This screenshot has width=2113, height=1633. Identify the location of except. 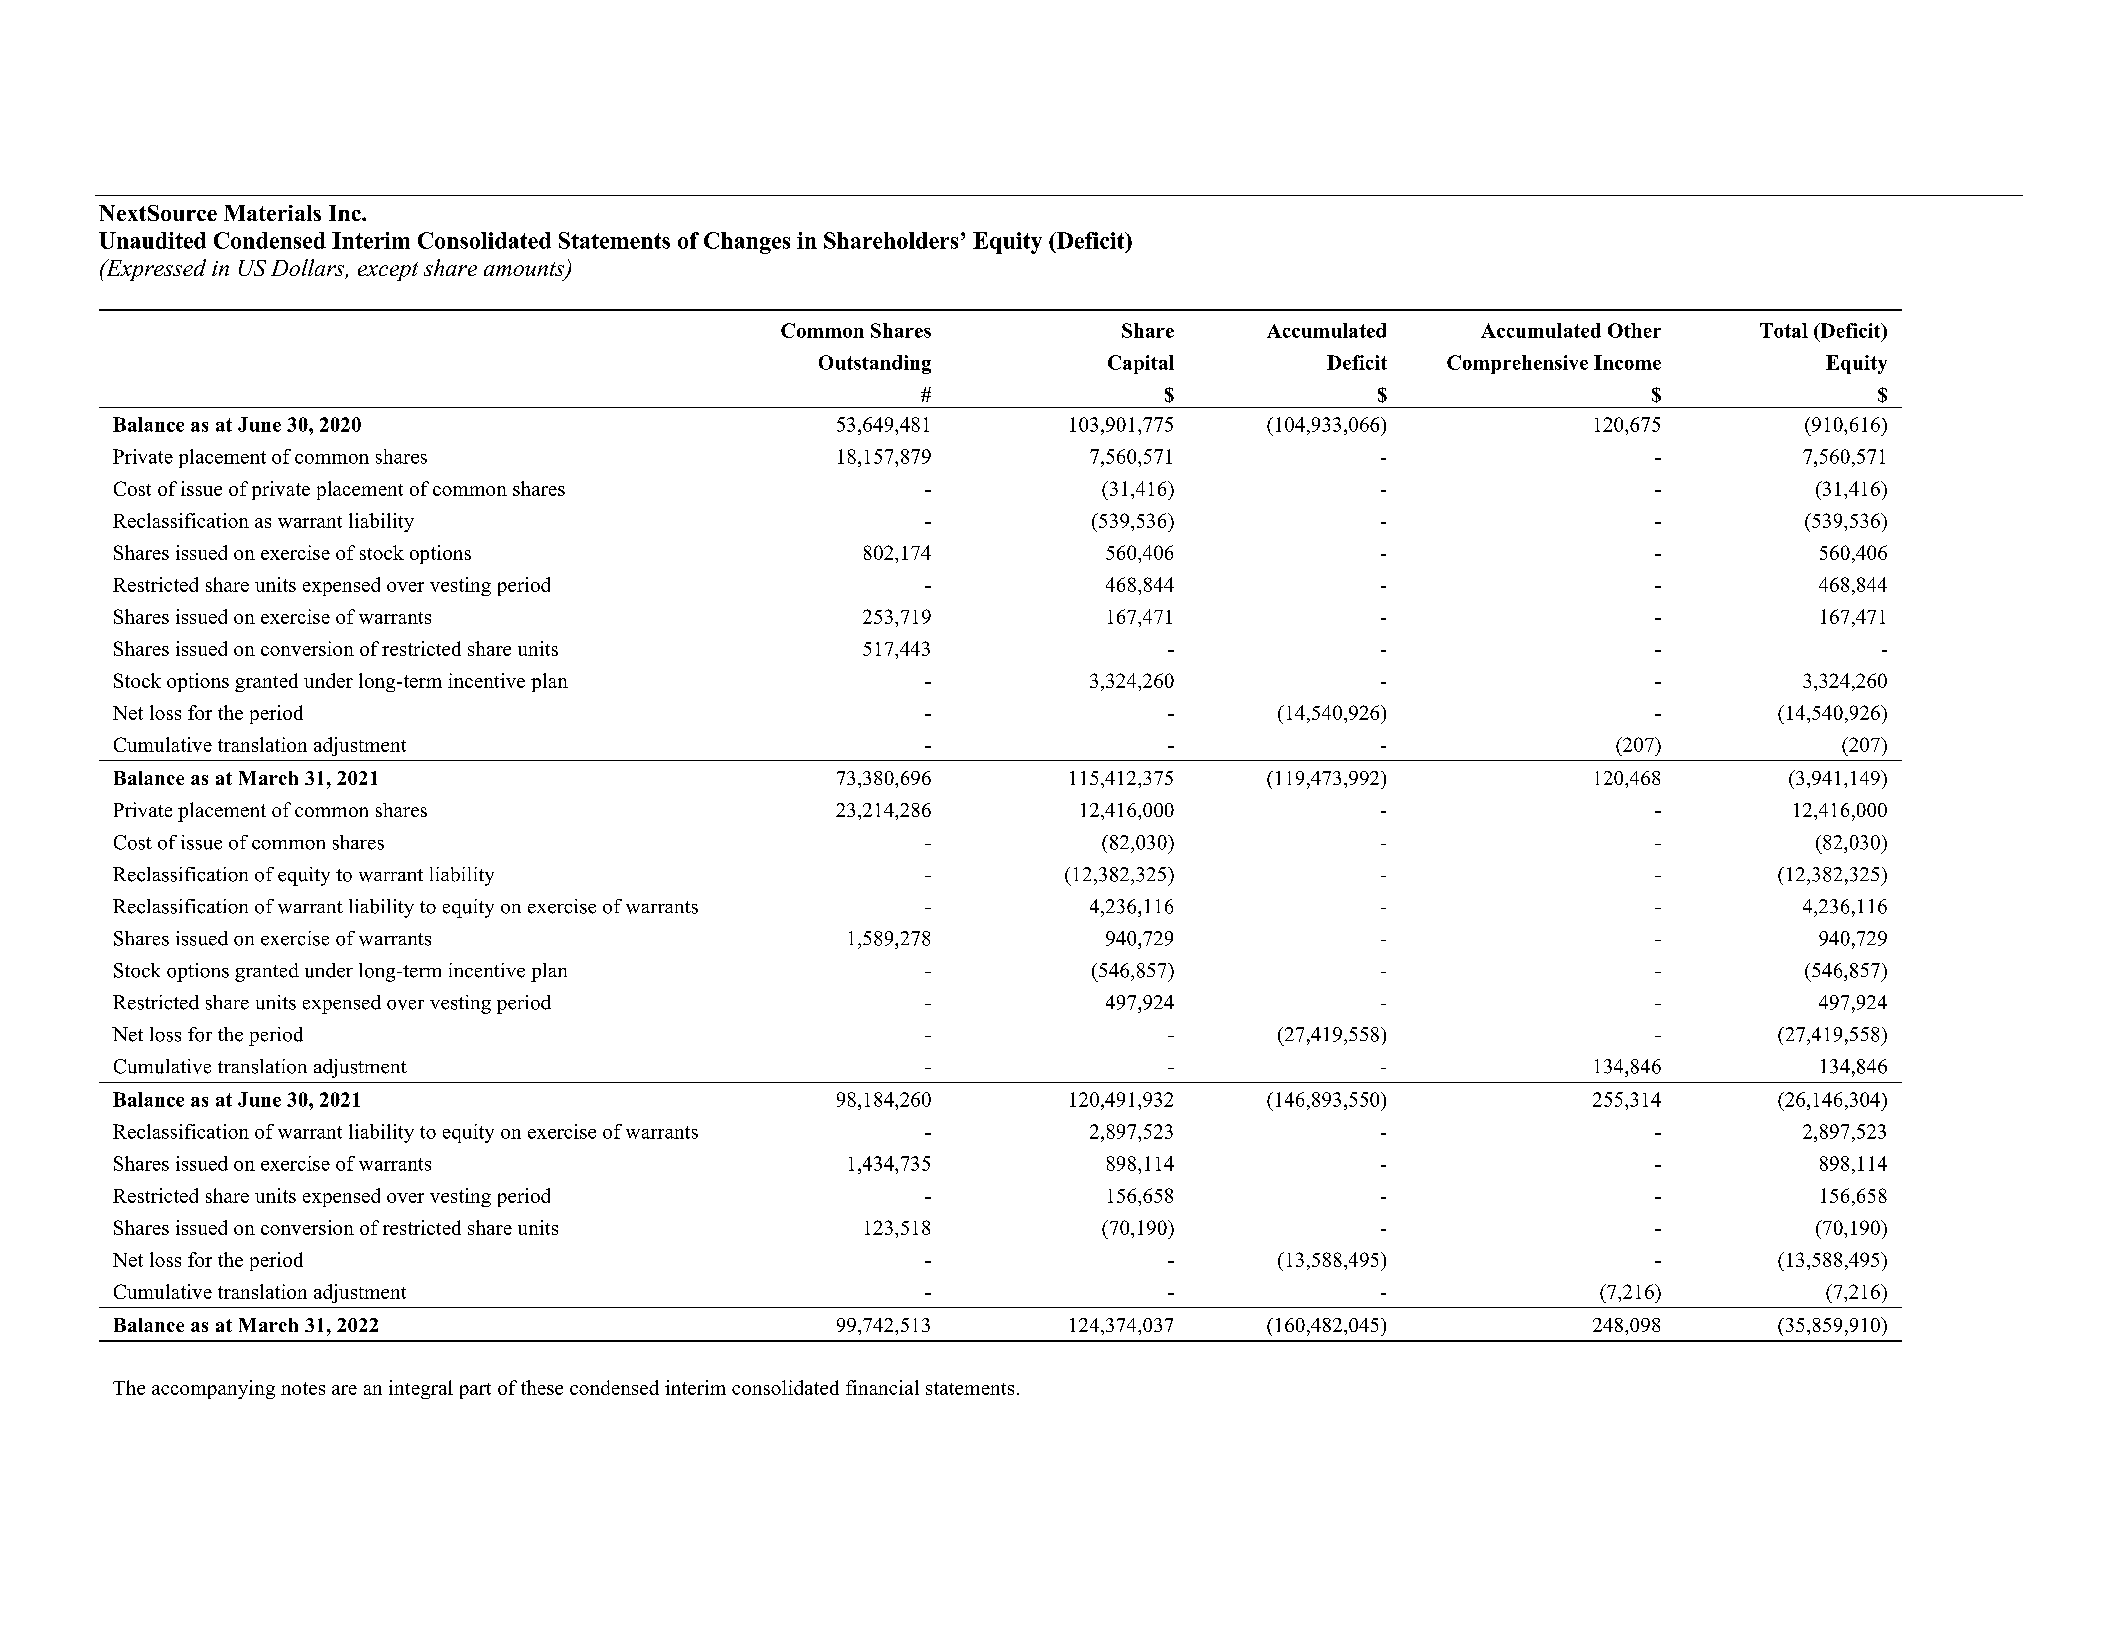
(388, 271).
